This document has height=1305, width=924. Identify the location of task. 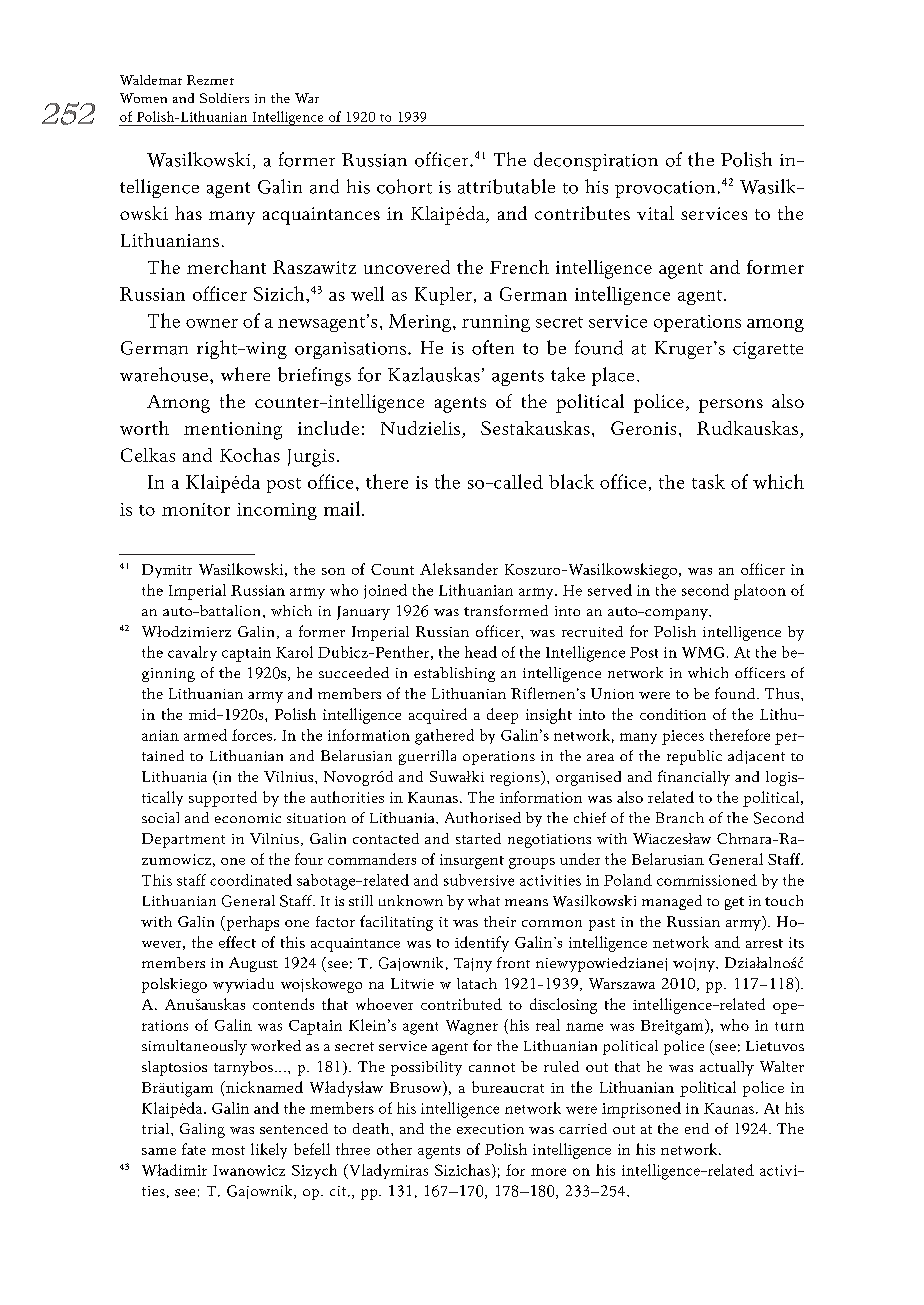
(708, 481).
